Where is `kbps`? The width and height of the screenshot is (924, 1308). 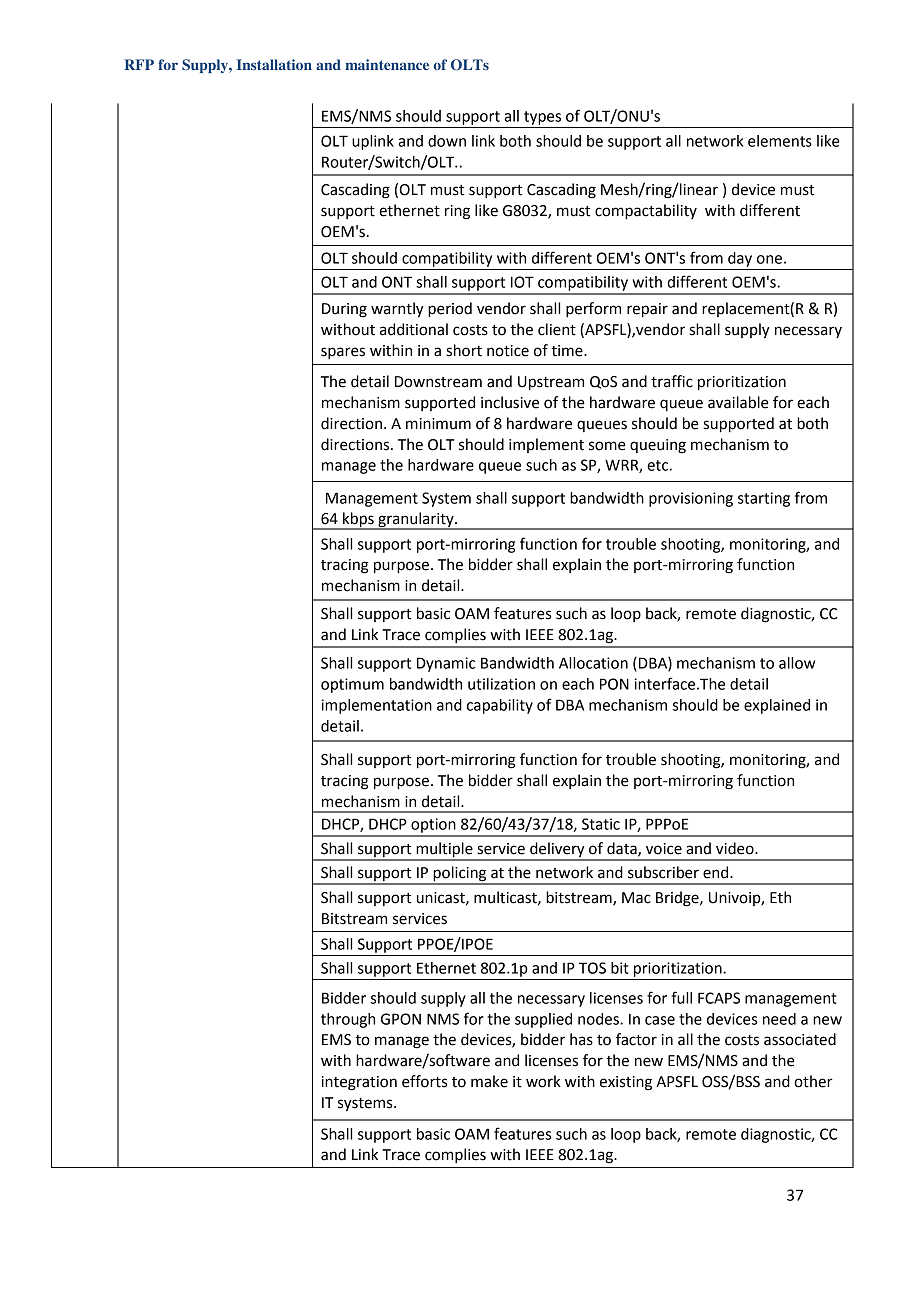
kbps is located at coordinates (358, 521).
